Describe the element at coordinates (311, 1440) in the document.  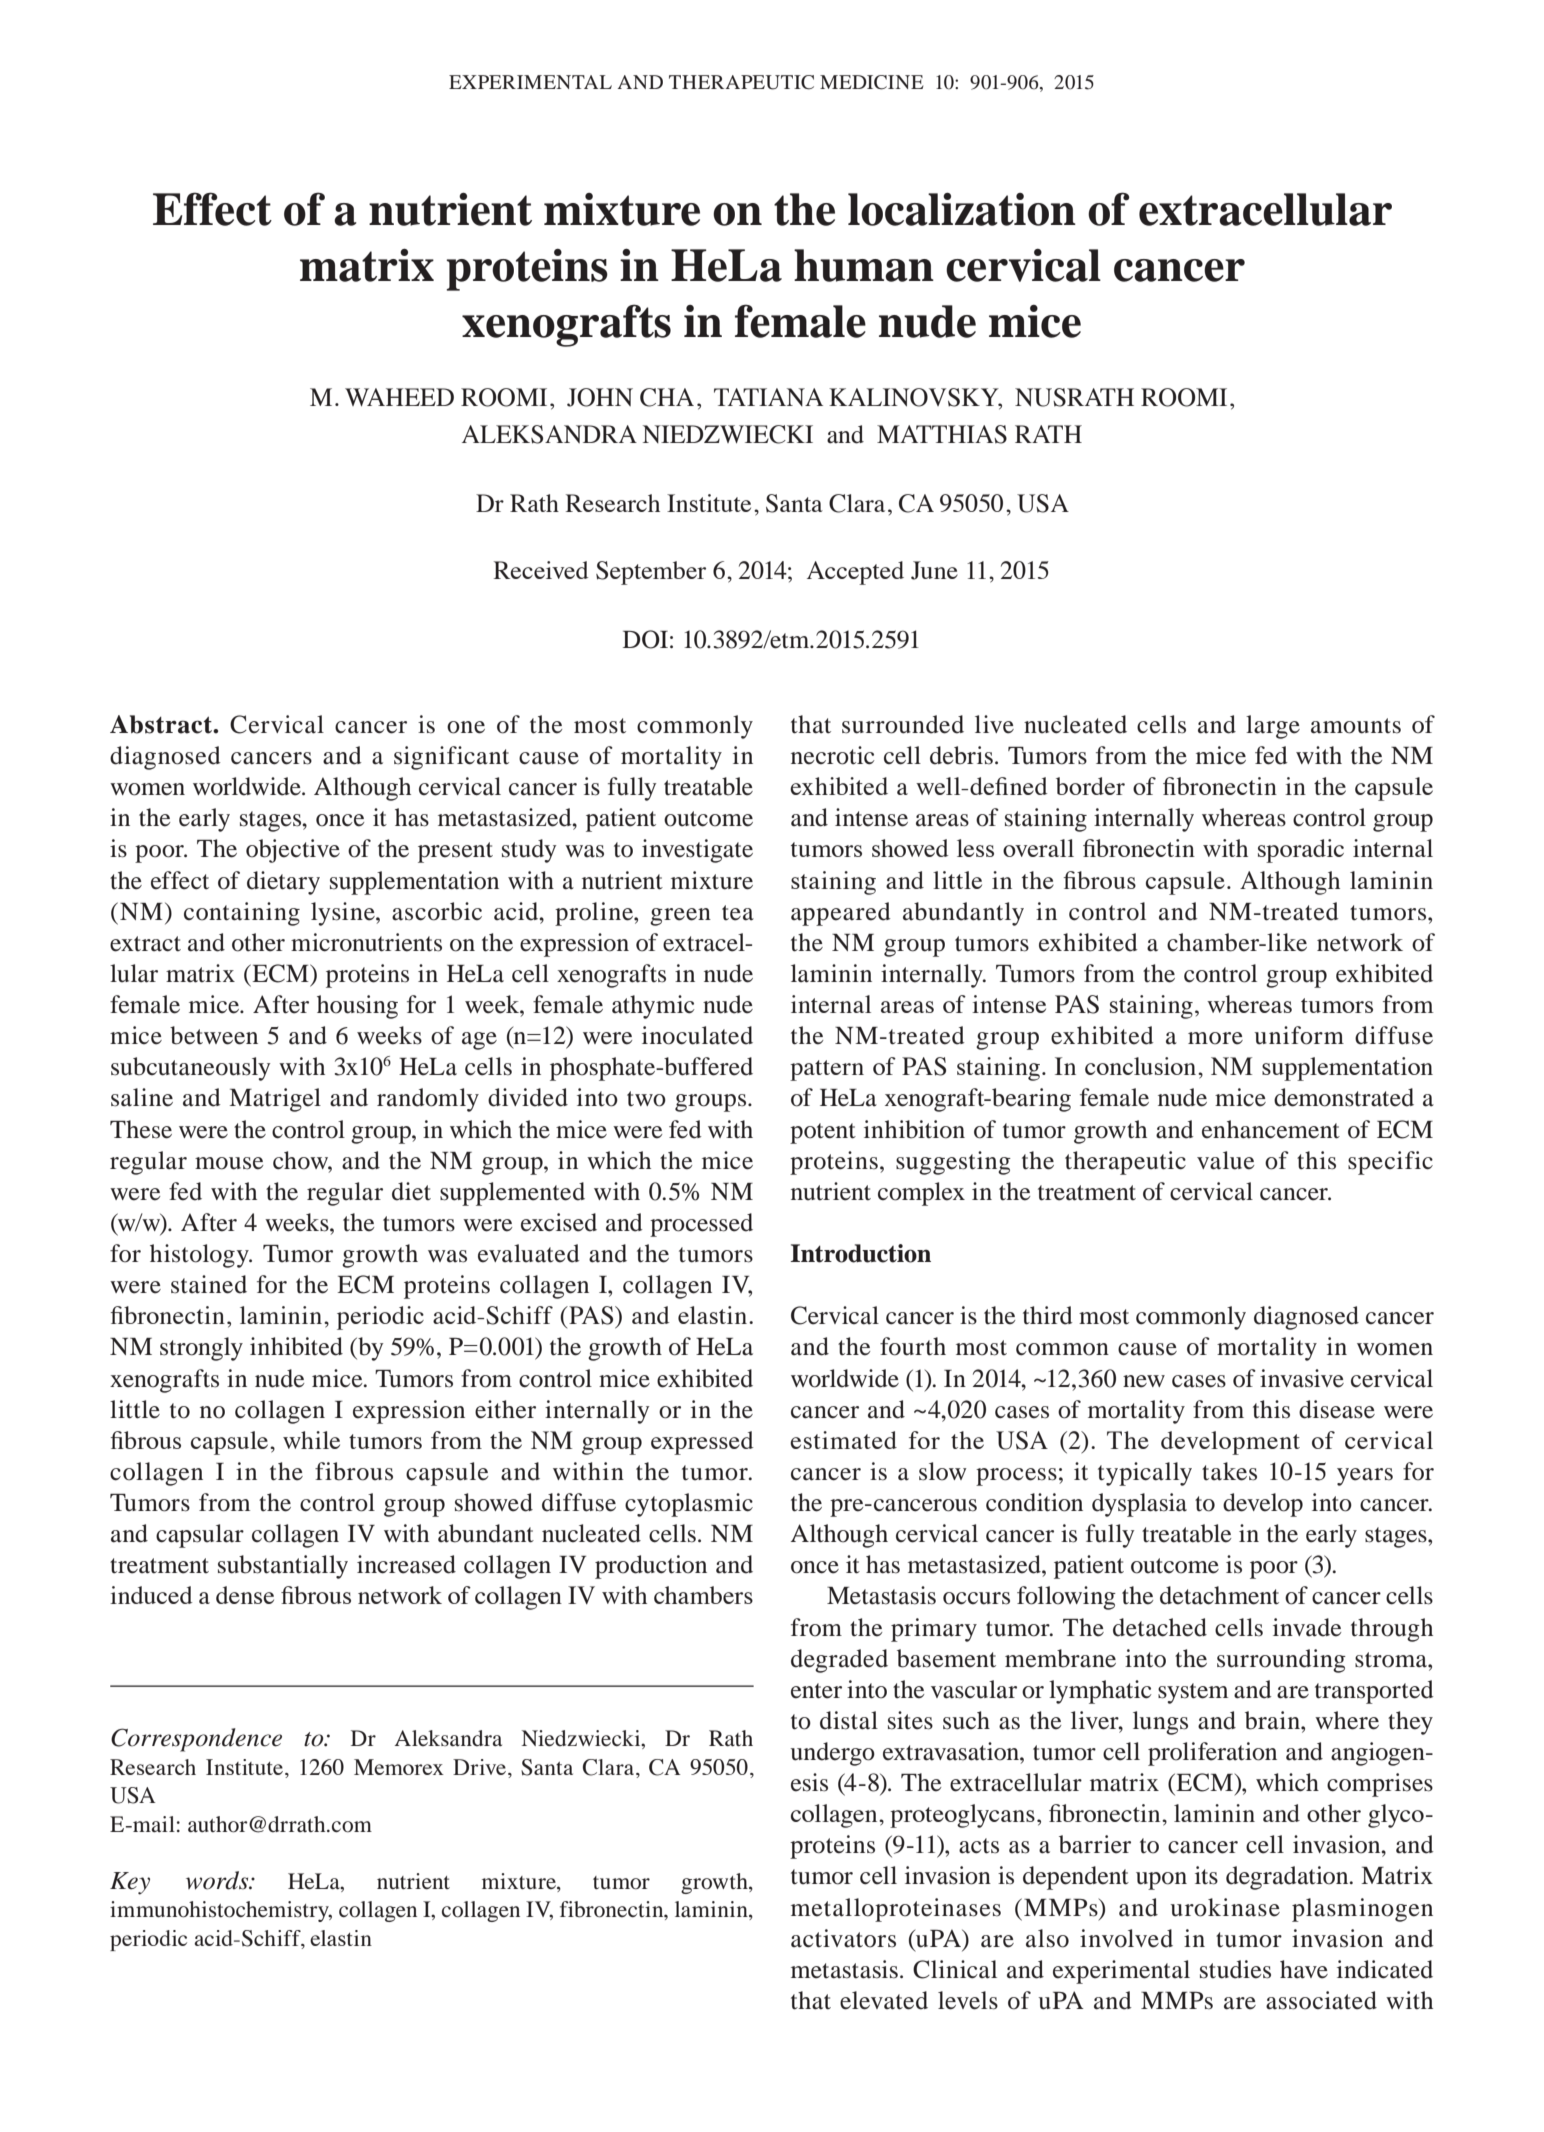
I see `while` at that location.
